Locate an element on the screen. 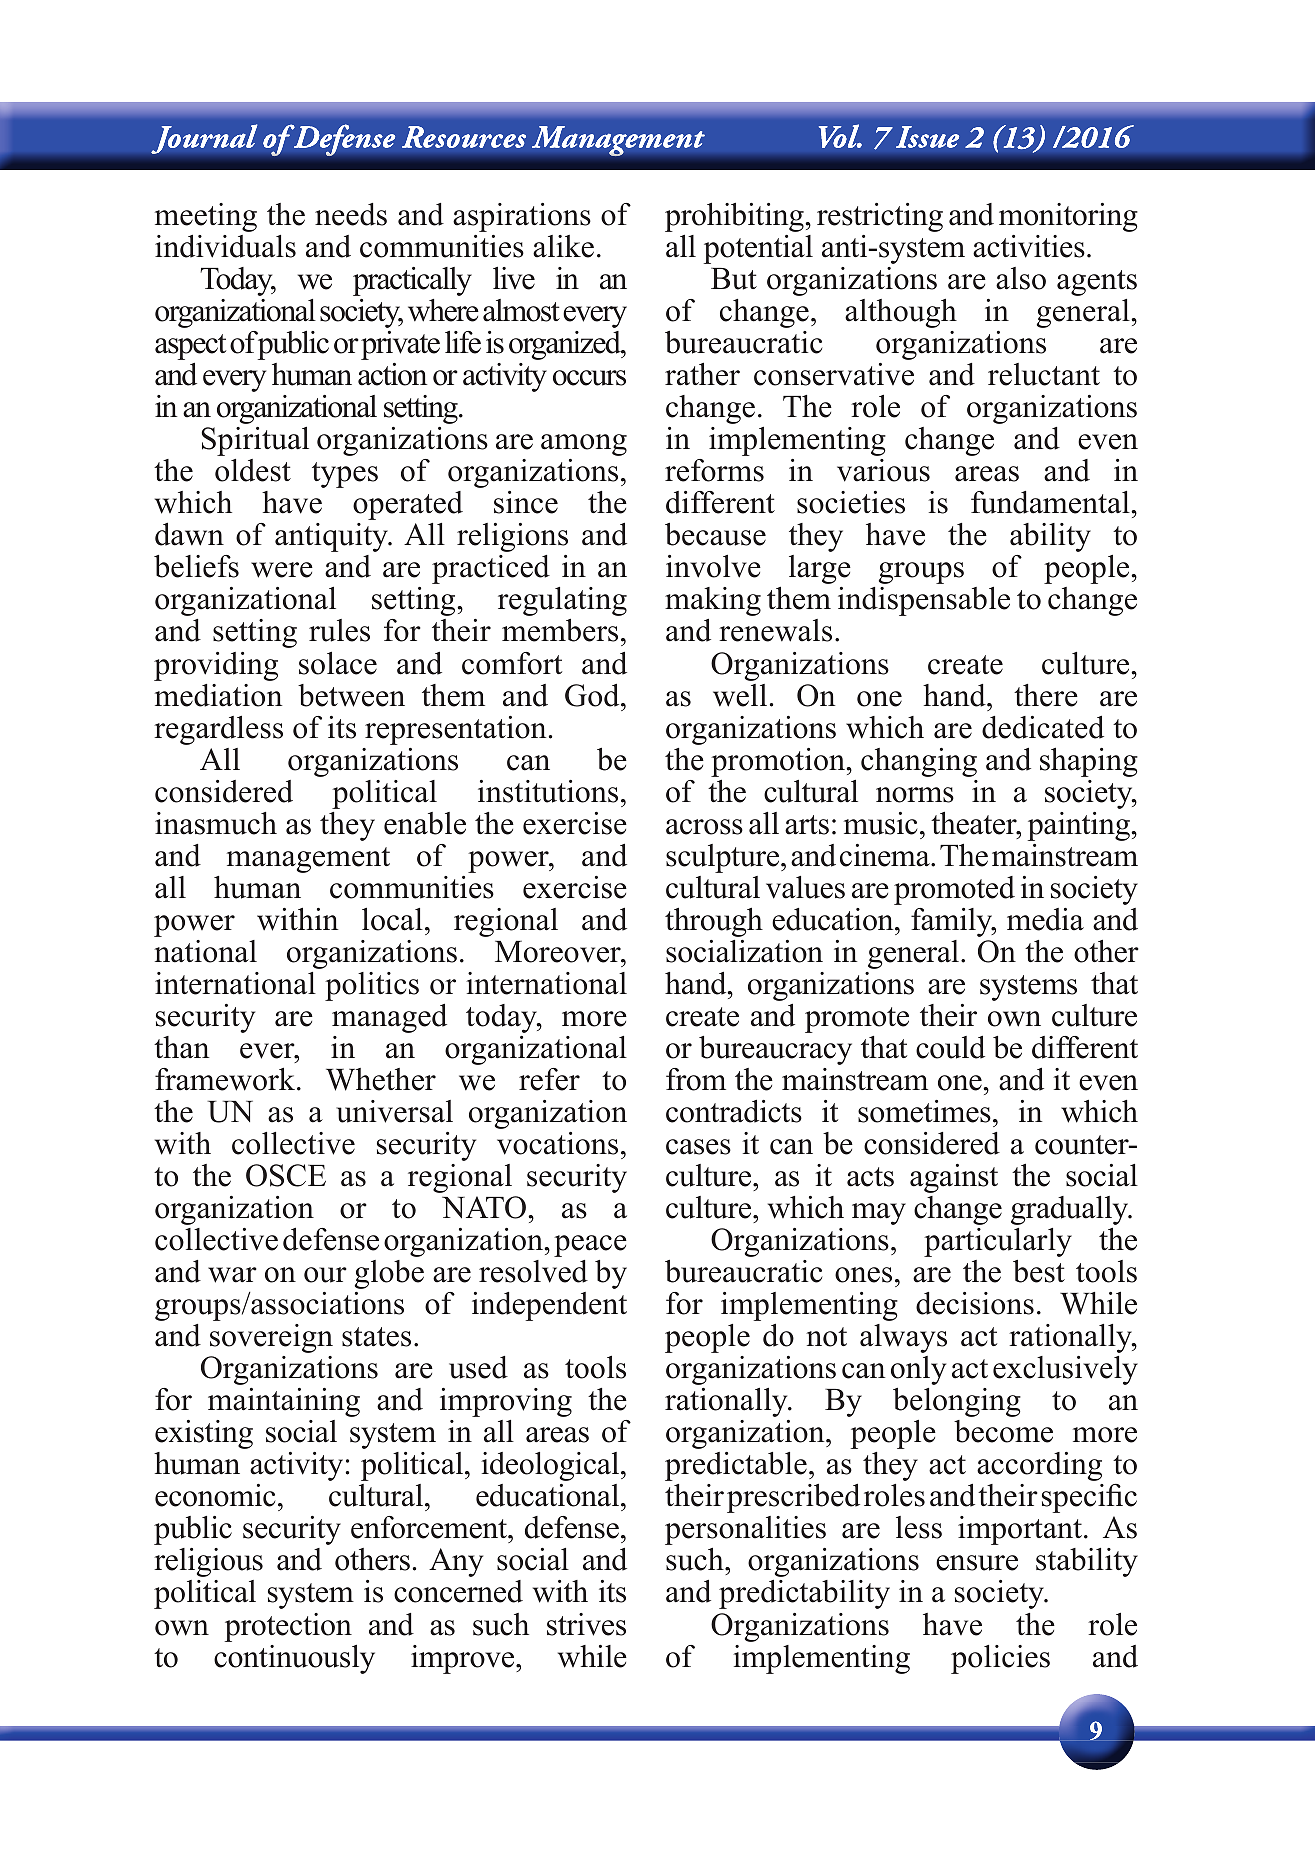 The width and height of the screenshot is (1315, 1873). protection is located at coordinates (288, 1627).
